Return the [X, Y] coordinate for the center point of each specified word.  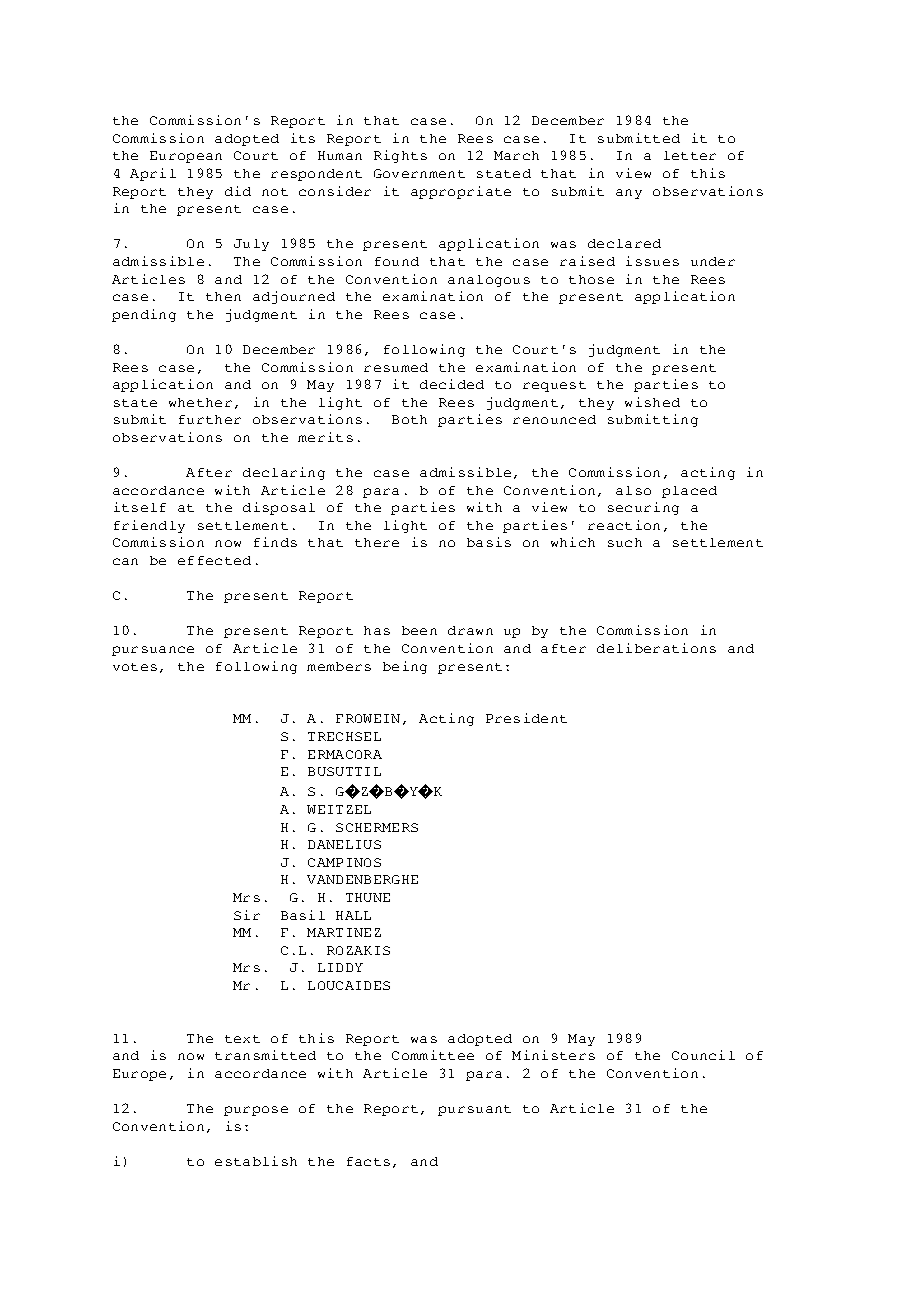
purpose [256, 1111]
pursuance [153, 651]
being [405, 667]
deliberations [656, 648]
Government [419, 173]
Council [703, 1055]
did [238, 191]
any [629, 194]
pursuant [474, 1110]
